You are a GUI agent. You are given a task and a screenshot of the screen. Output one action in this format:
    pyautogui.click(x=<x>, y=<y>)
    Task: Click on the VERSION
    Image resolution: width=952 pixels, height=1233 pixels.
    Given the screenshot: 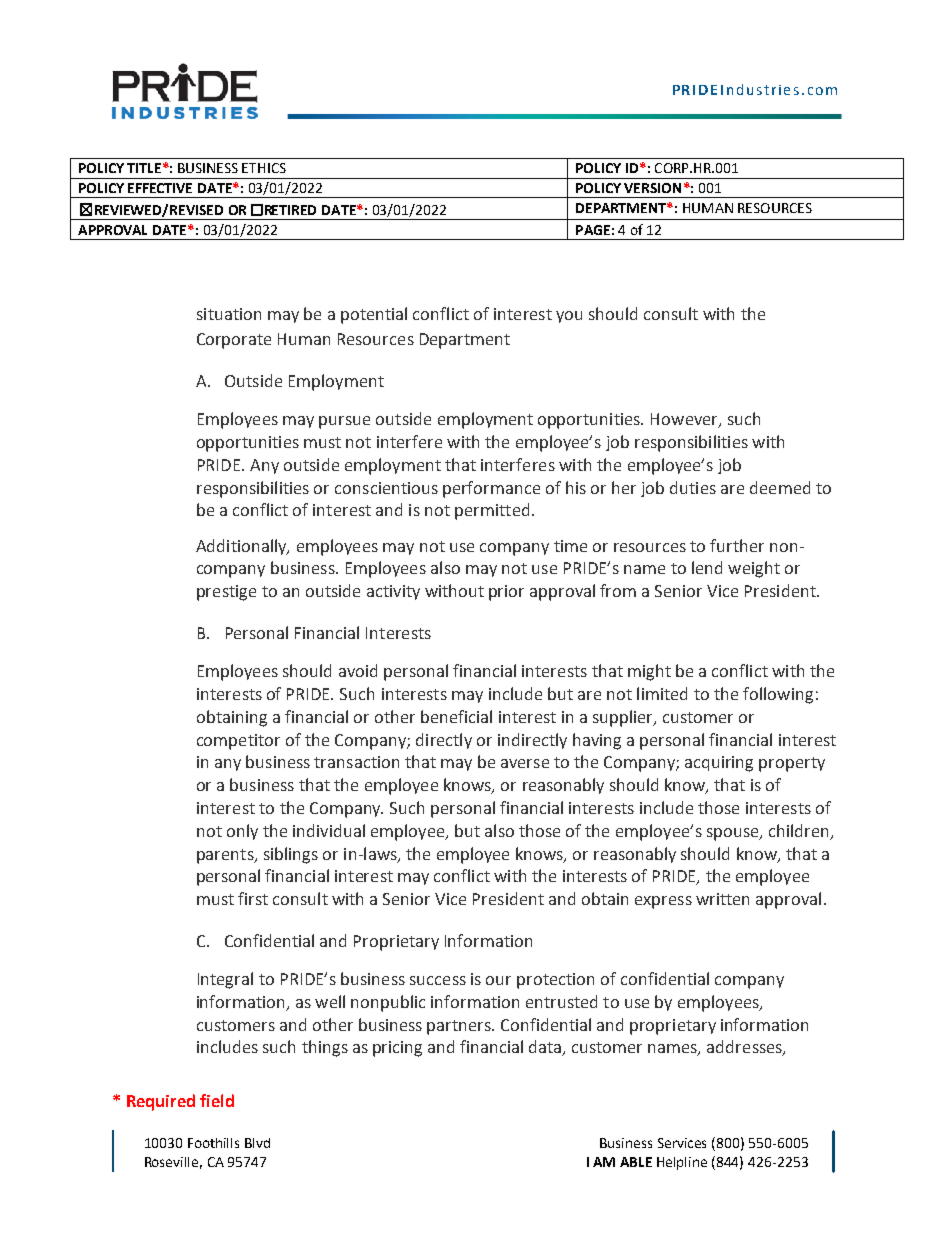 What is the action you would take?
    pyautogui.click(x=652, y=188)
